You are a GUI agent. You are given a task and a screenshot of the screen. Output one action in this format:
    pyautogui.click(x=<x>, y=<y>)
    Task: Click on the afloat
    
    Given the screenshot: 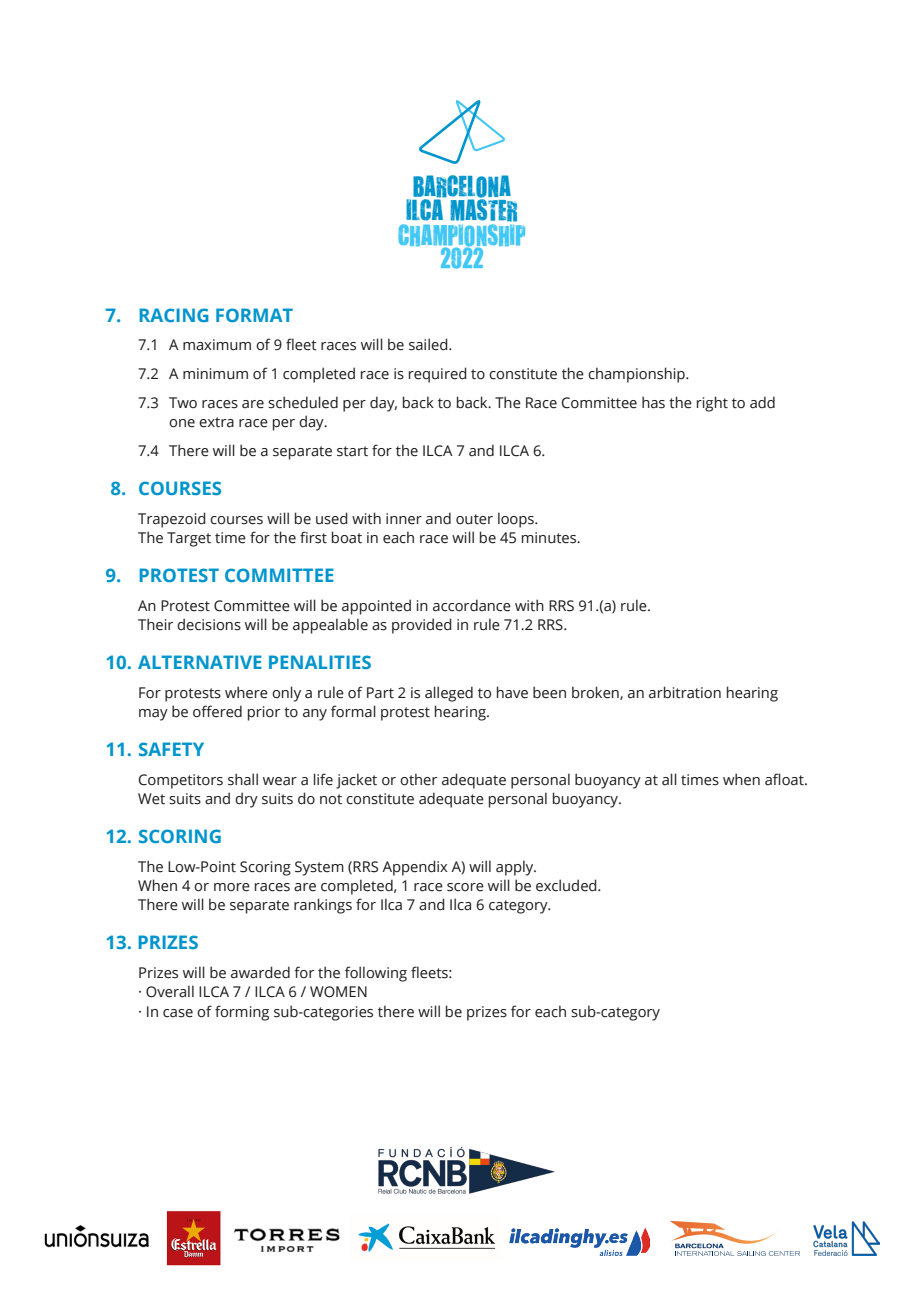 What is the action you would take?
    pyautogui.click(x=785, y=779)
